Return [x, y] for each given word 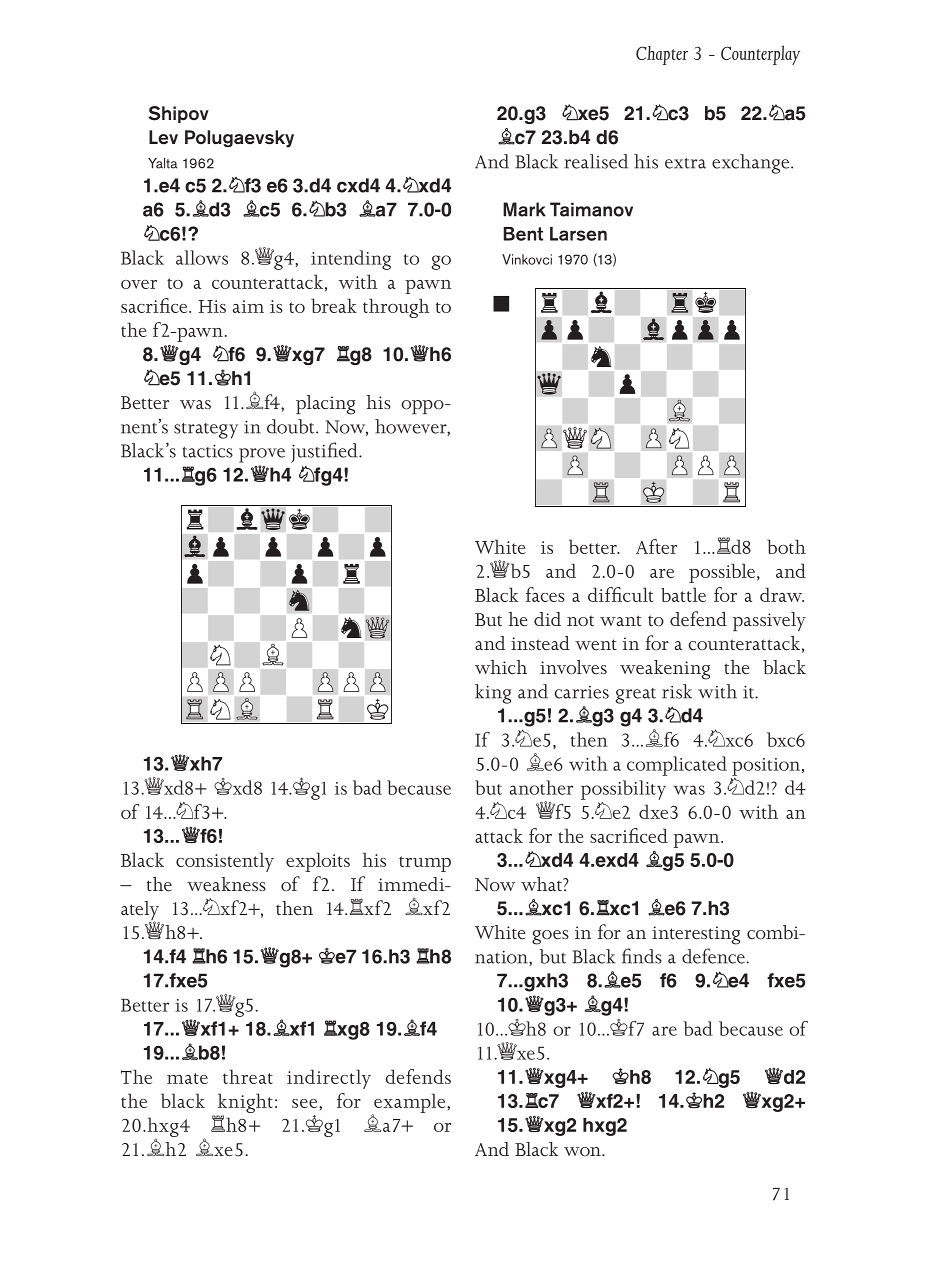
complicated [677, 766]
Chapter [662, 55]
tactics [208, 451]
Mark [524, 209]
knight [245, 1104]
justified [325, 452]
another [541, 787]
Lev [163, 137]
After [656, 546]
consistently [225, 862]
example [410, 1104]
